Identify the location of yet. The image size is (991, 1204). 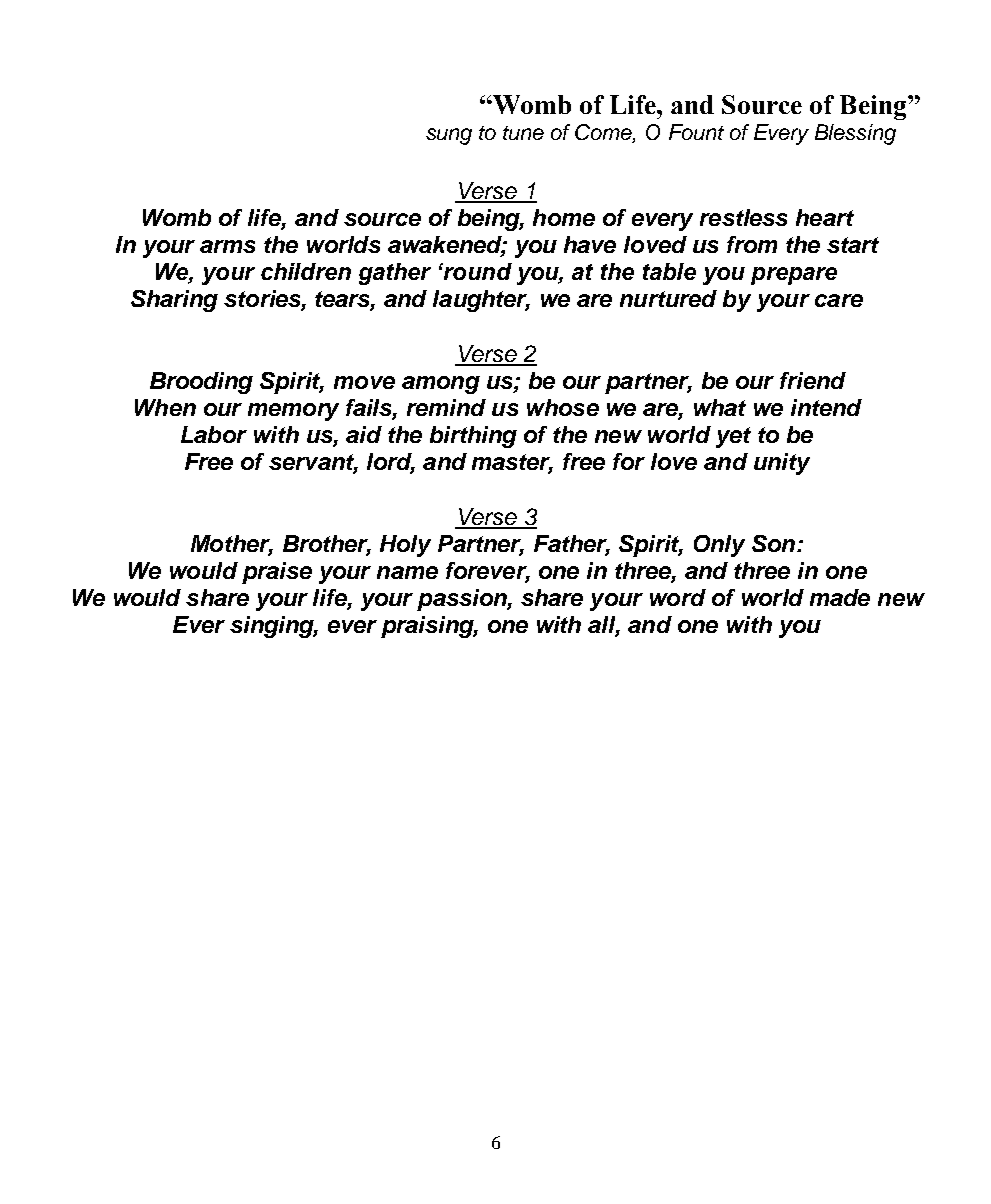
(733, 437).
